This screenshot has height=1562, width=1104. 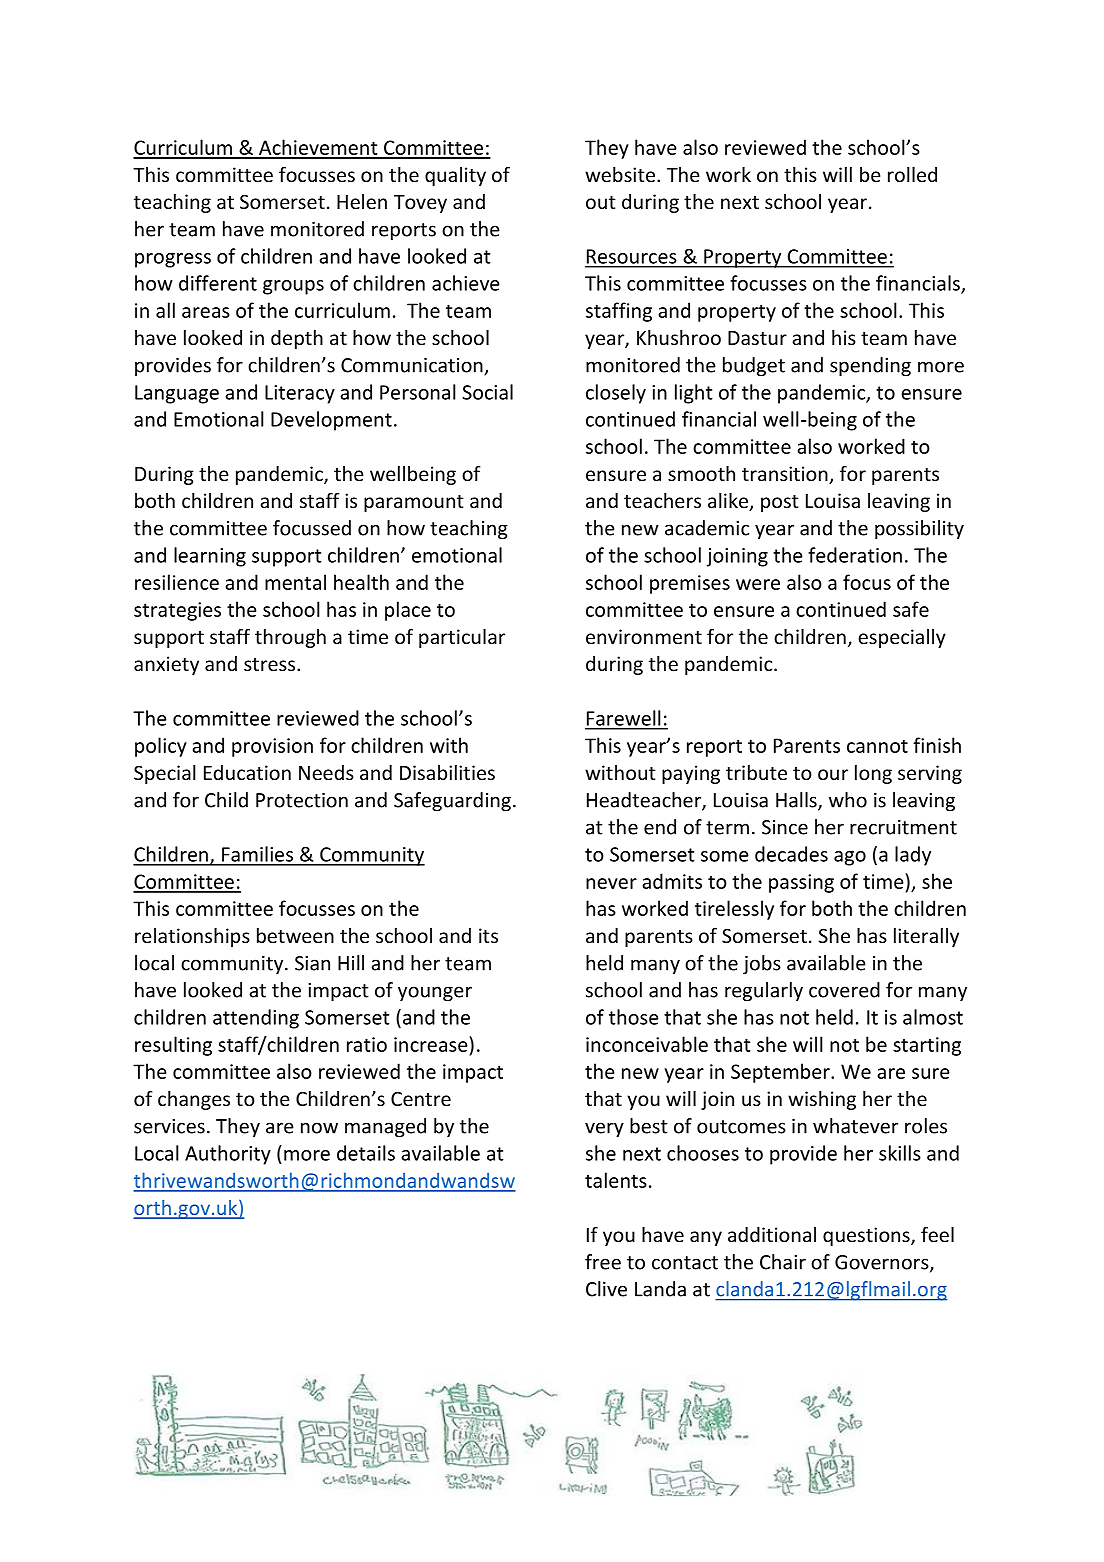 What do you see at coordinates (331, 421) in the screenshot?
I see `Development` at bounding box center [331, 421].
